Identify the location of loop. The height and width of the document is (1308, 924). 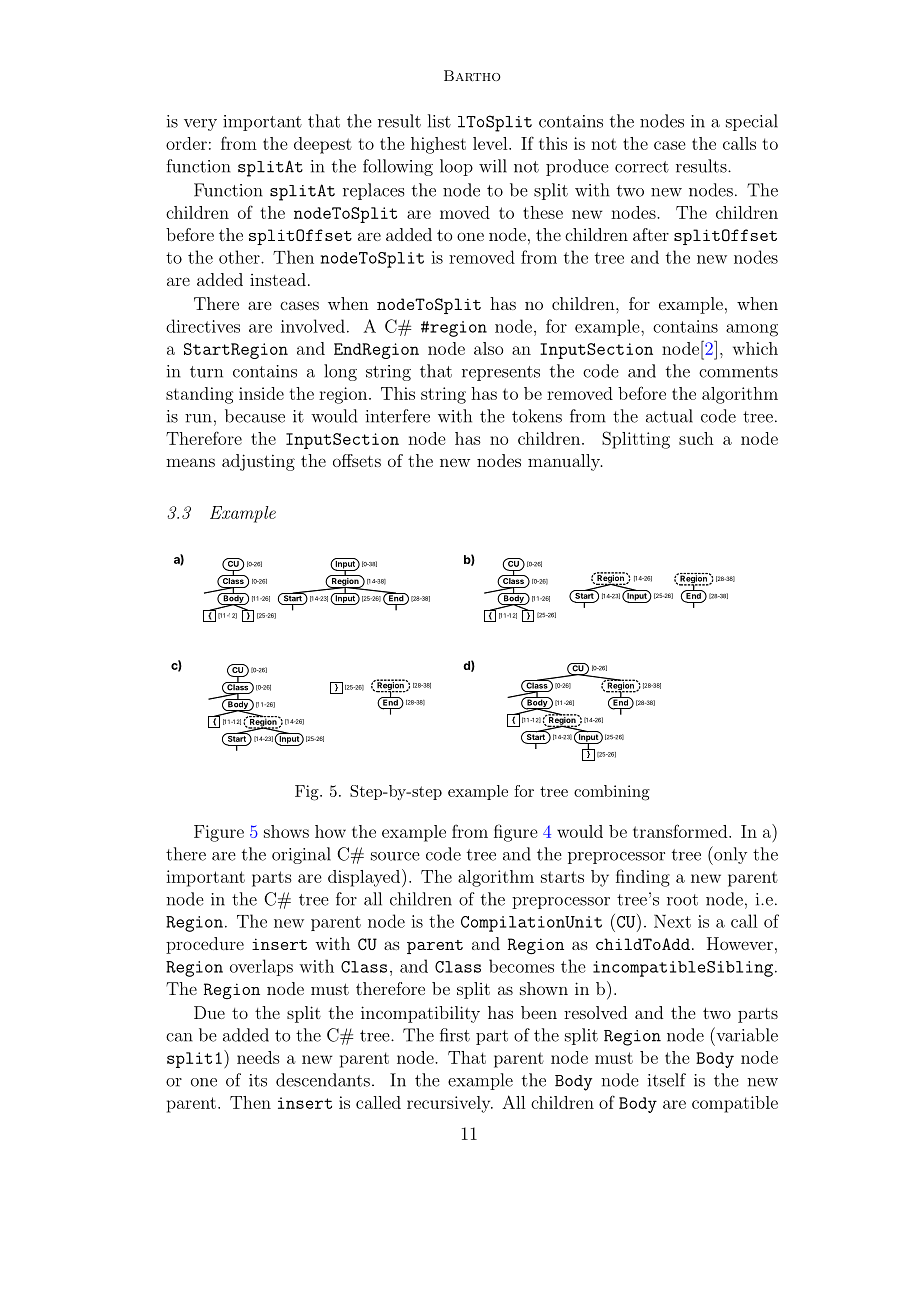
(456, 167).
